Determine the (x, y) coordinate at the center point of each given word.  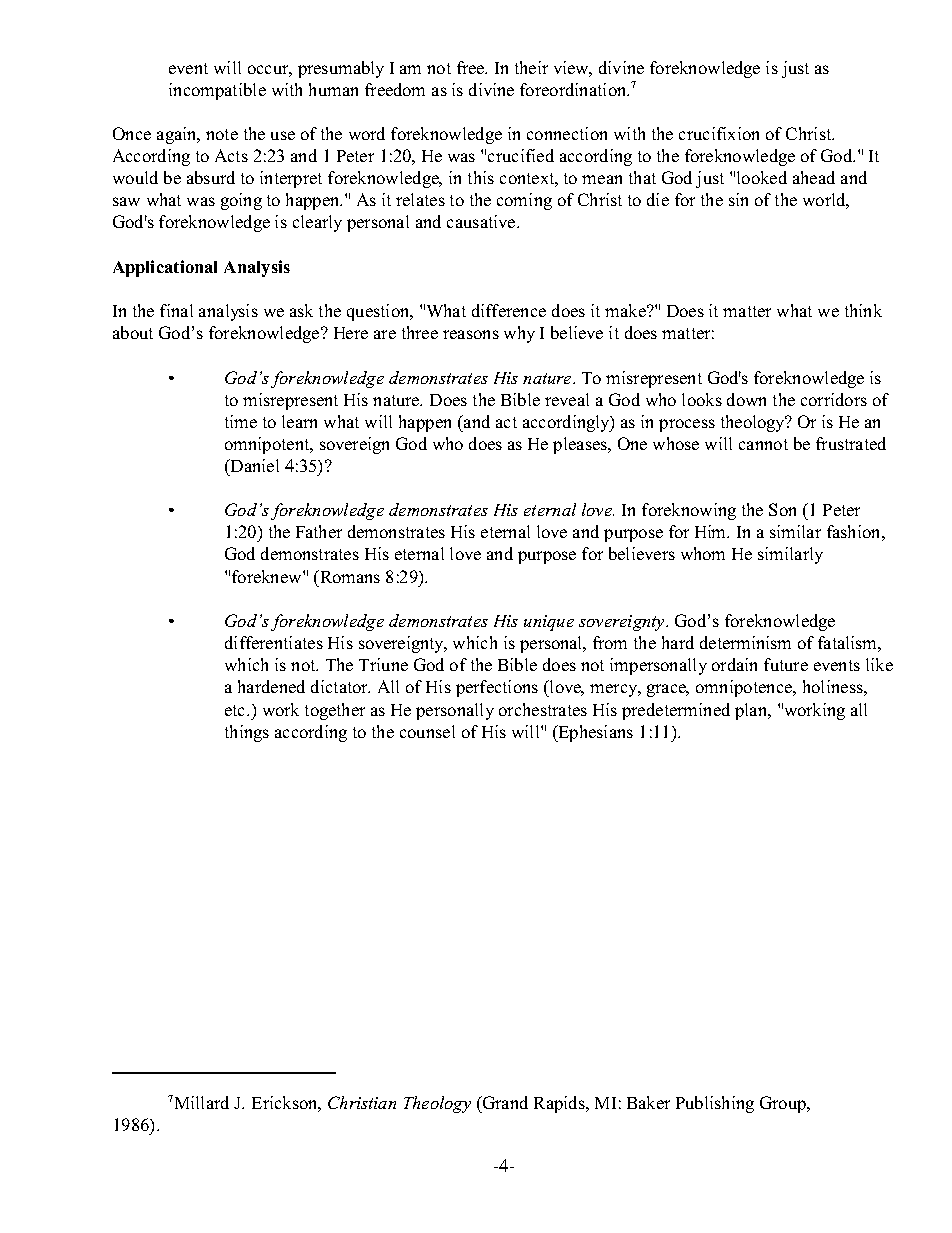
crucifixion (719, 133)
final (176, 310)
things (247, 733)
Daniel (253, 465)
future (786, 664)
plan (752, 711)
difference (509, 310)
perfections (497, 688)
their (531, 67)
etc (236, 710)
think (863, 310)
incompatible (217, 91)
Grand (504, 1102)
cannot (763, 444)
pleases (581, 445)
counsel (427, 731)
